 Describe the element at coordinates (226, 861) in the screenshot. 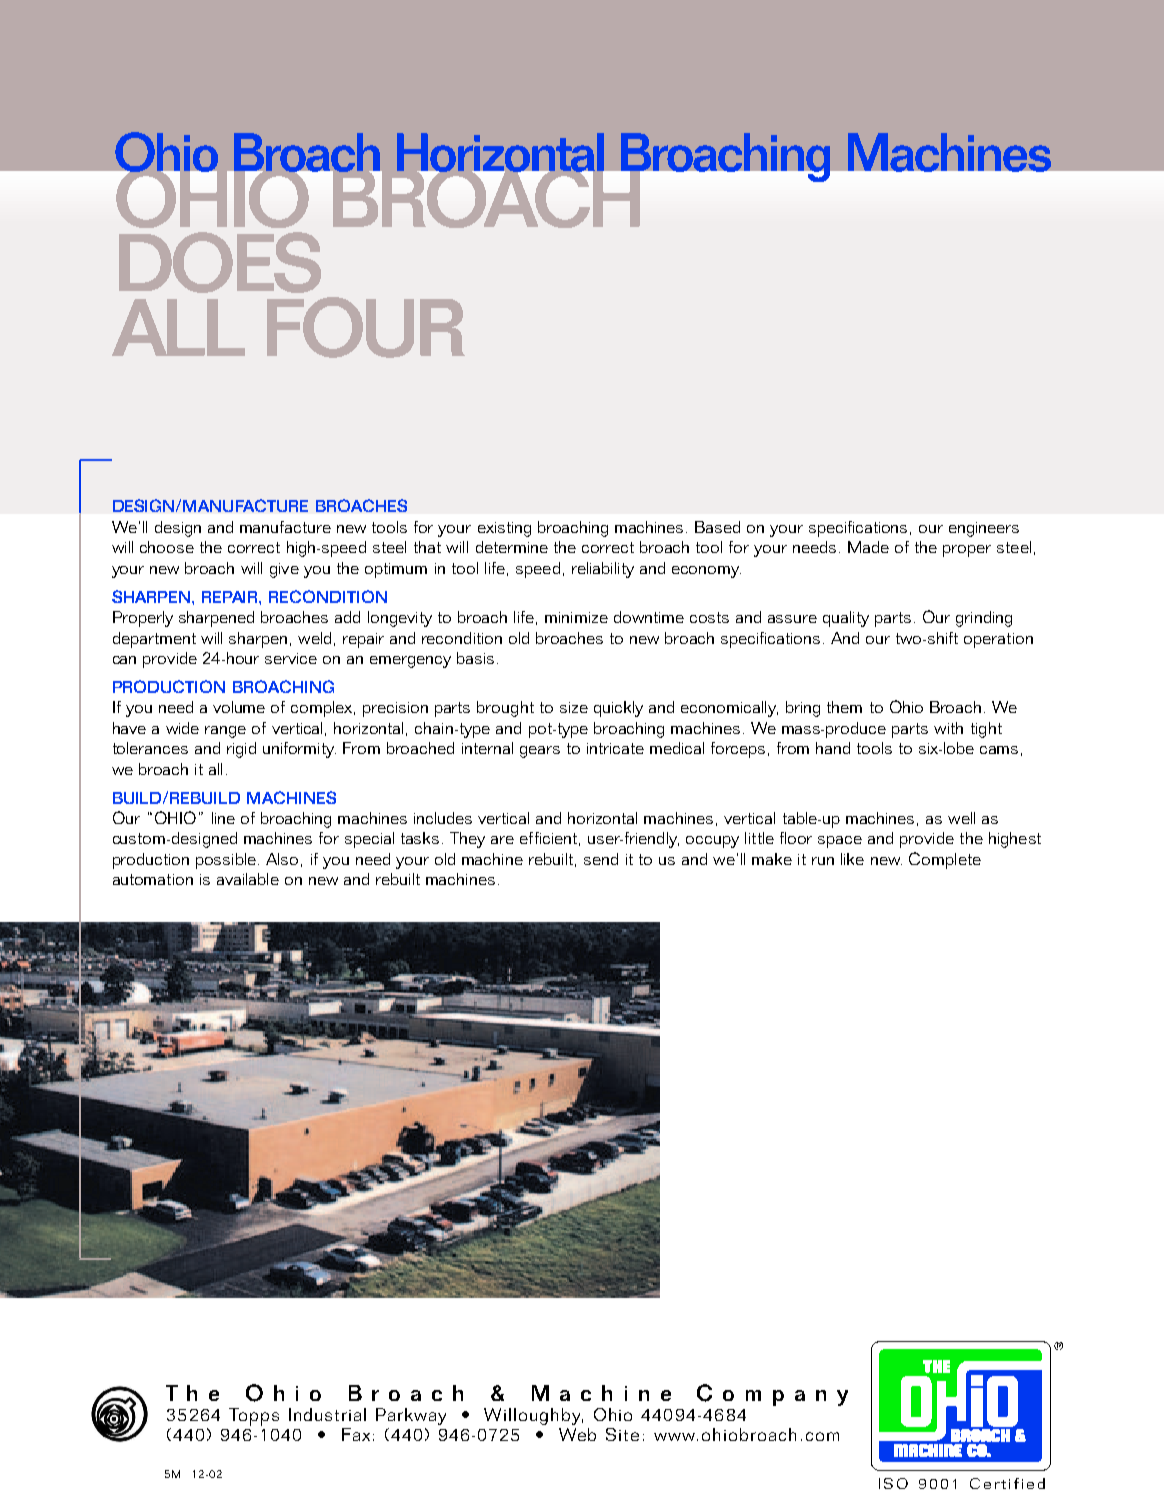

I see `possible` at that location.
